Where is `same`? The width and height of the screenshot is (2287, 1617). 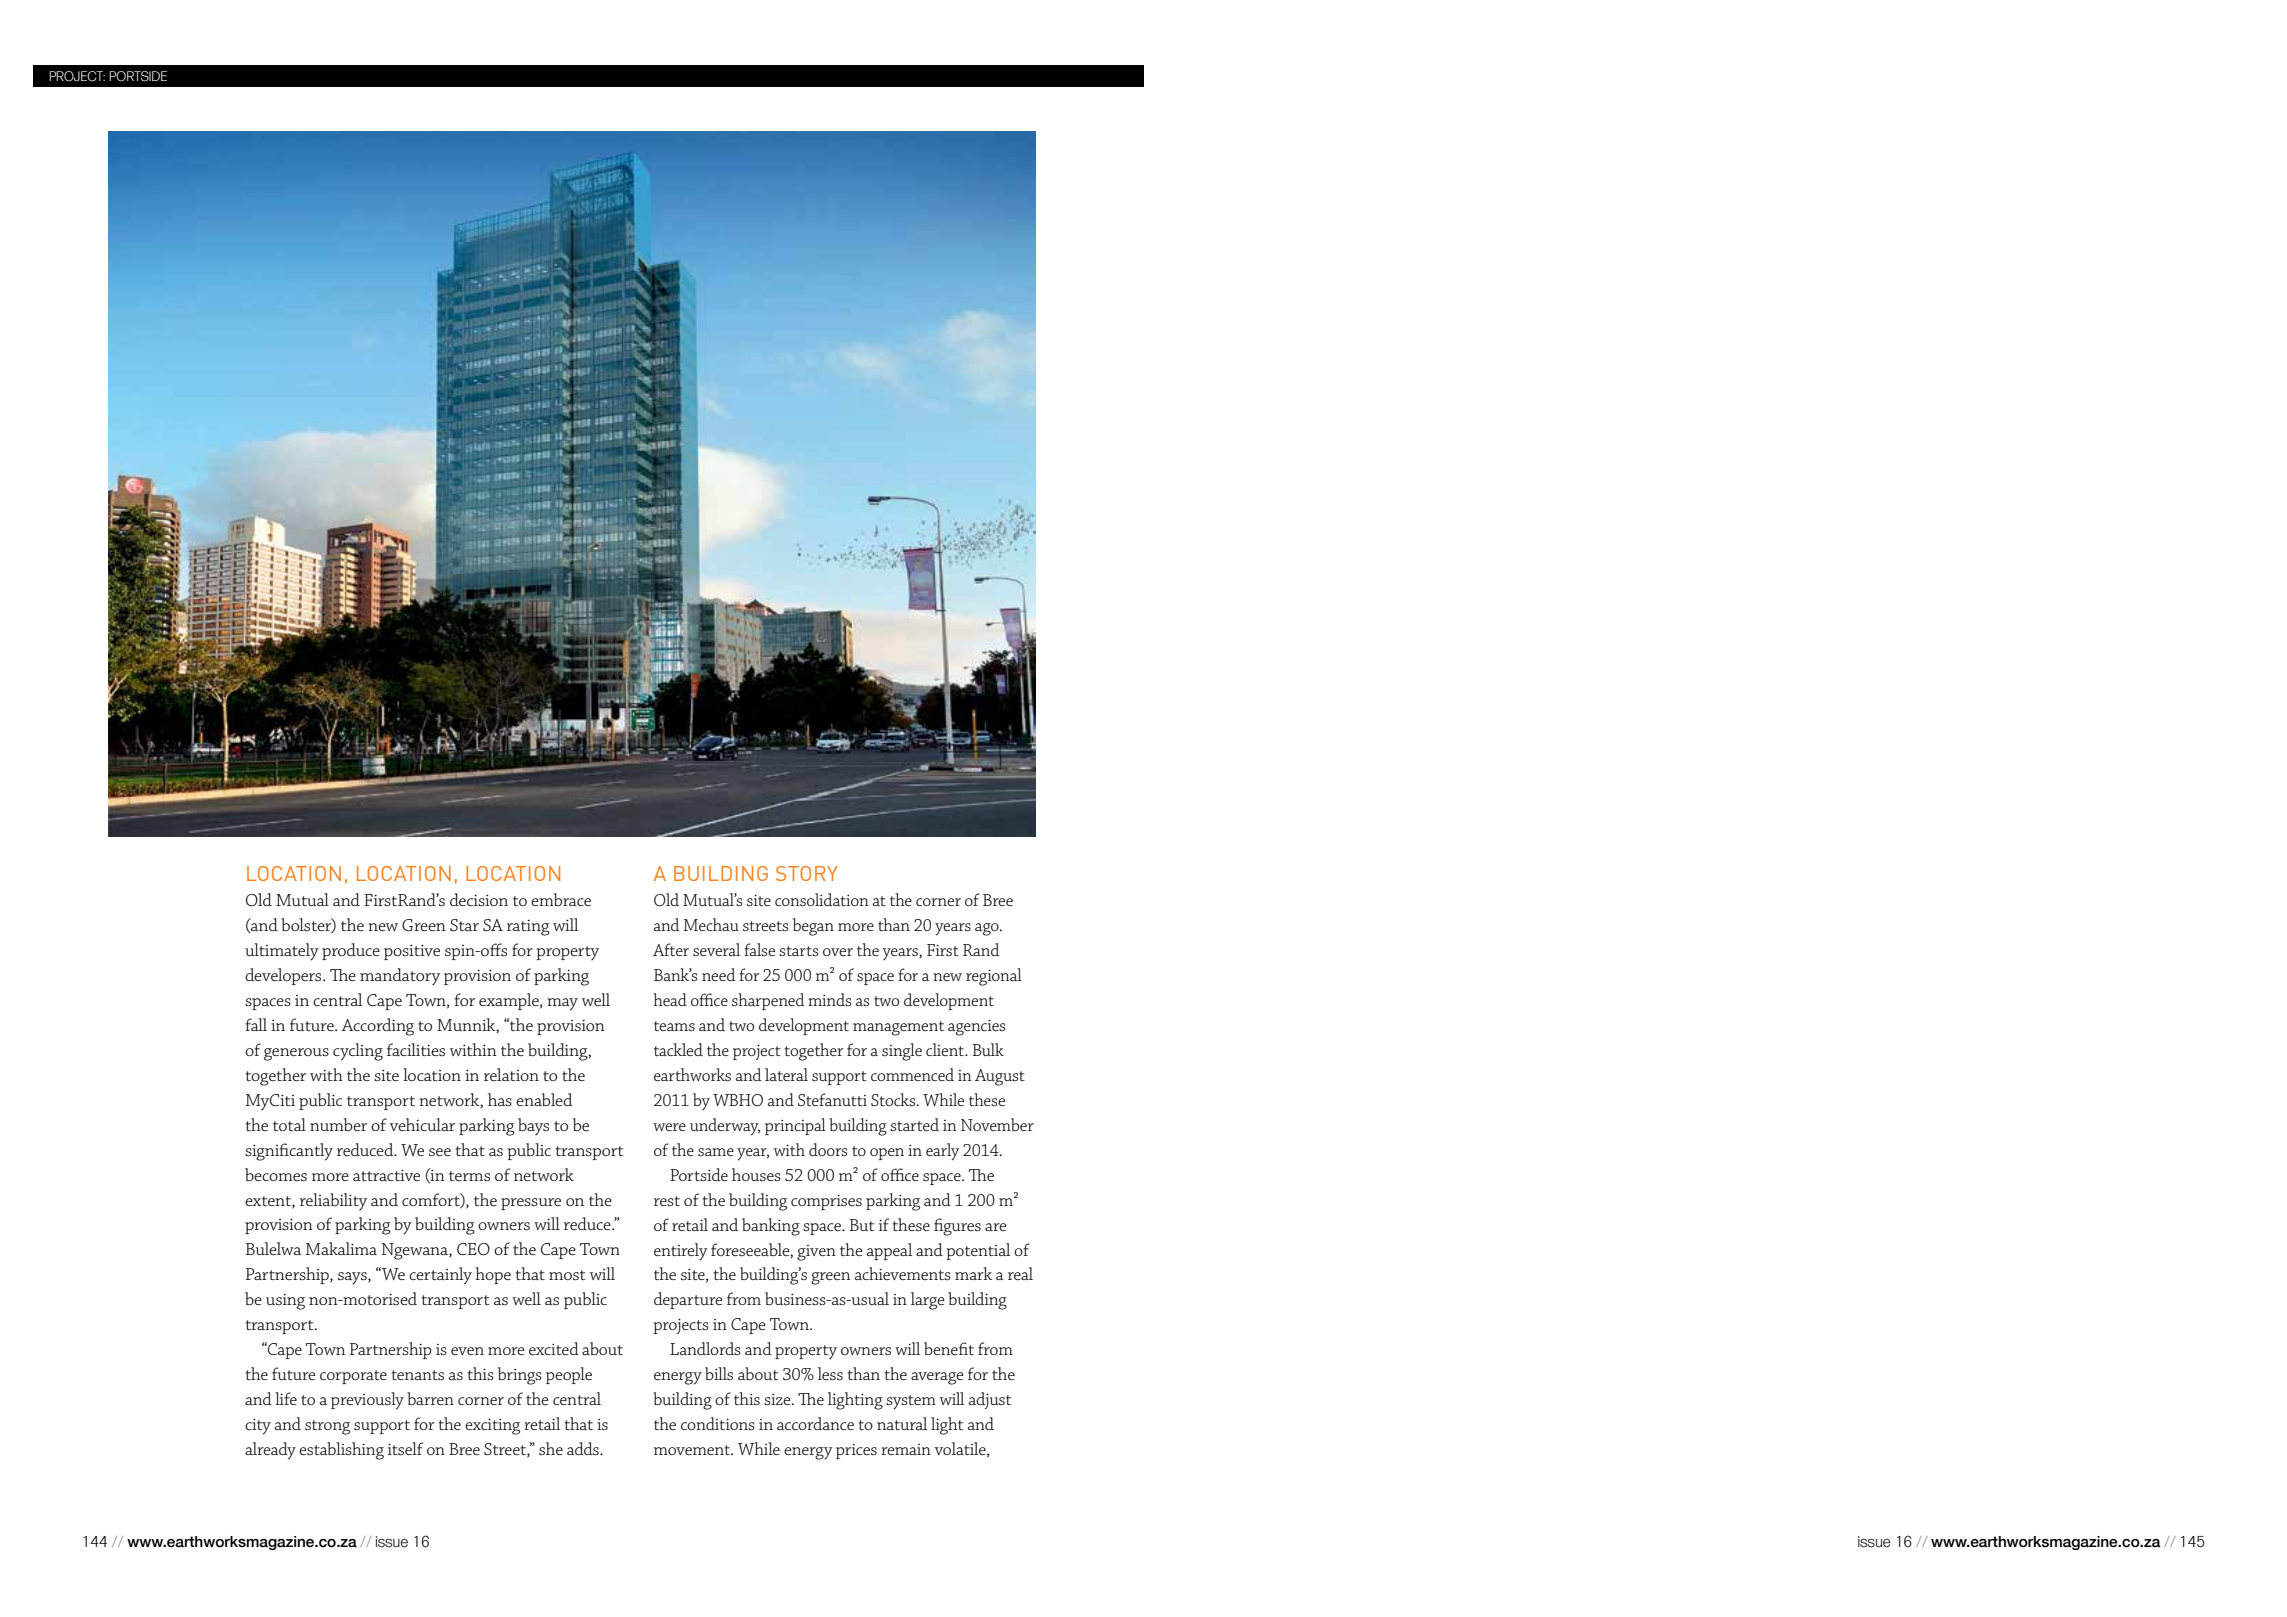
same is located at coordinates (716, 1152).
